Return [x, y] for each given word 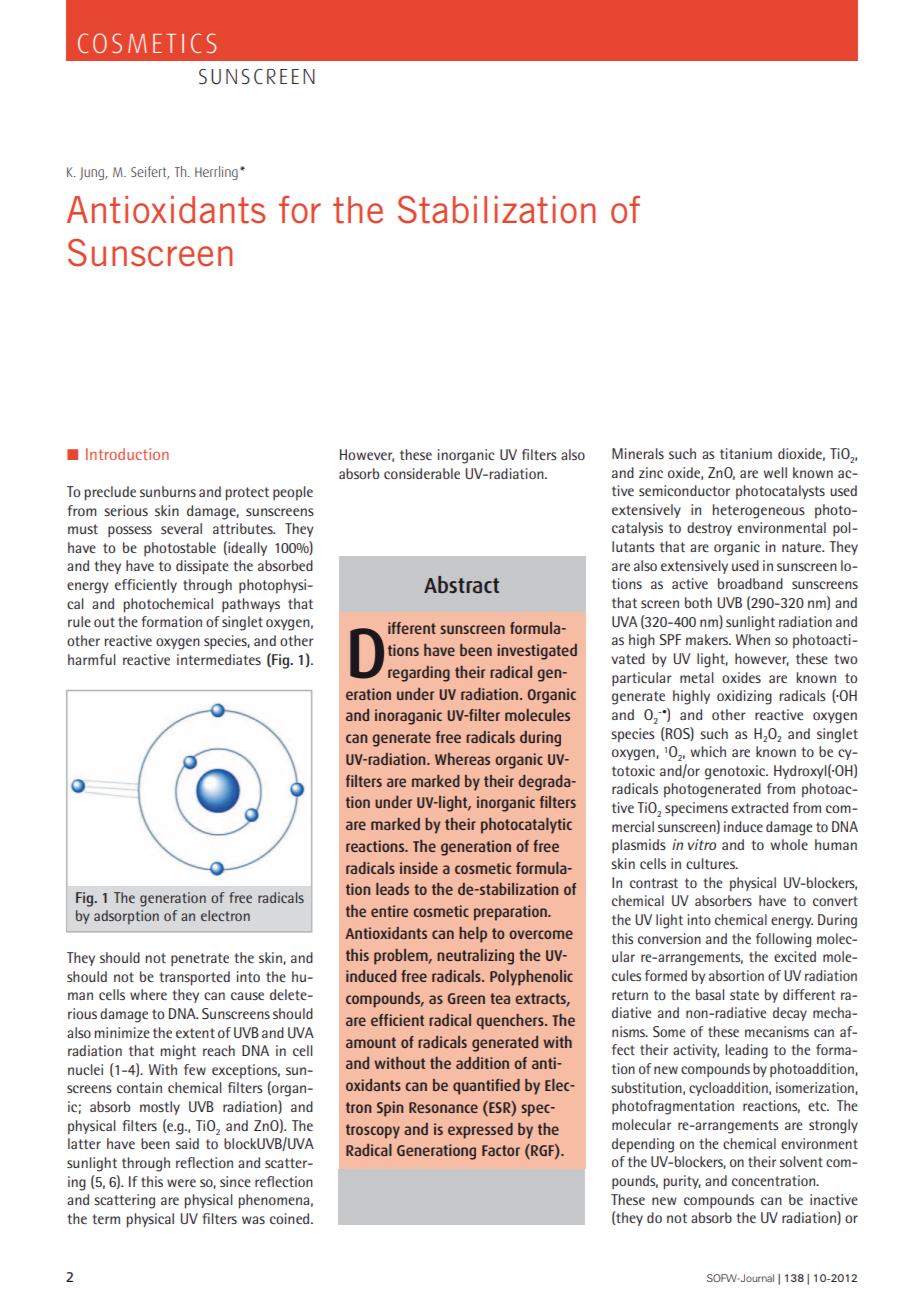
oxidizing [744, 697]
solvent [801, 1161]
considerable [422, 473]
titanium [746, 453]
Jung [92, 173]
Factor [501, 1150]
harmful [92, 659]
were [181, 1183]
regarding [419, 674]
